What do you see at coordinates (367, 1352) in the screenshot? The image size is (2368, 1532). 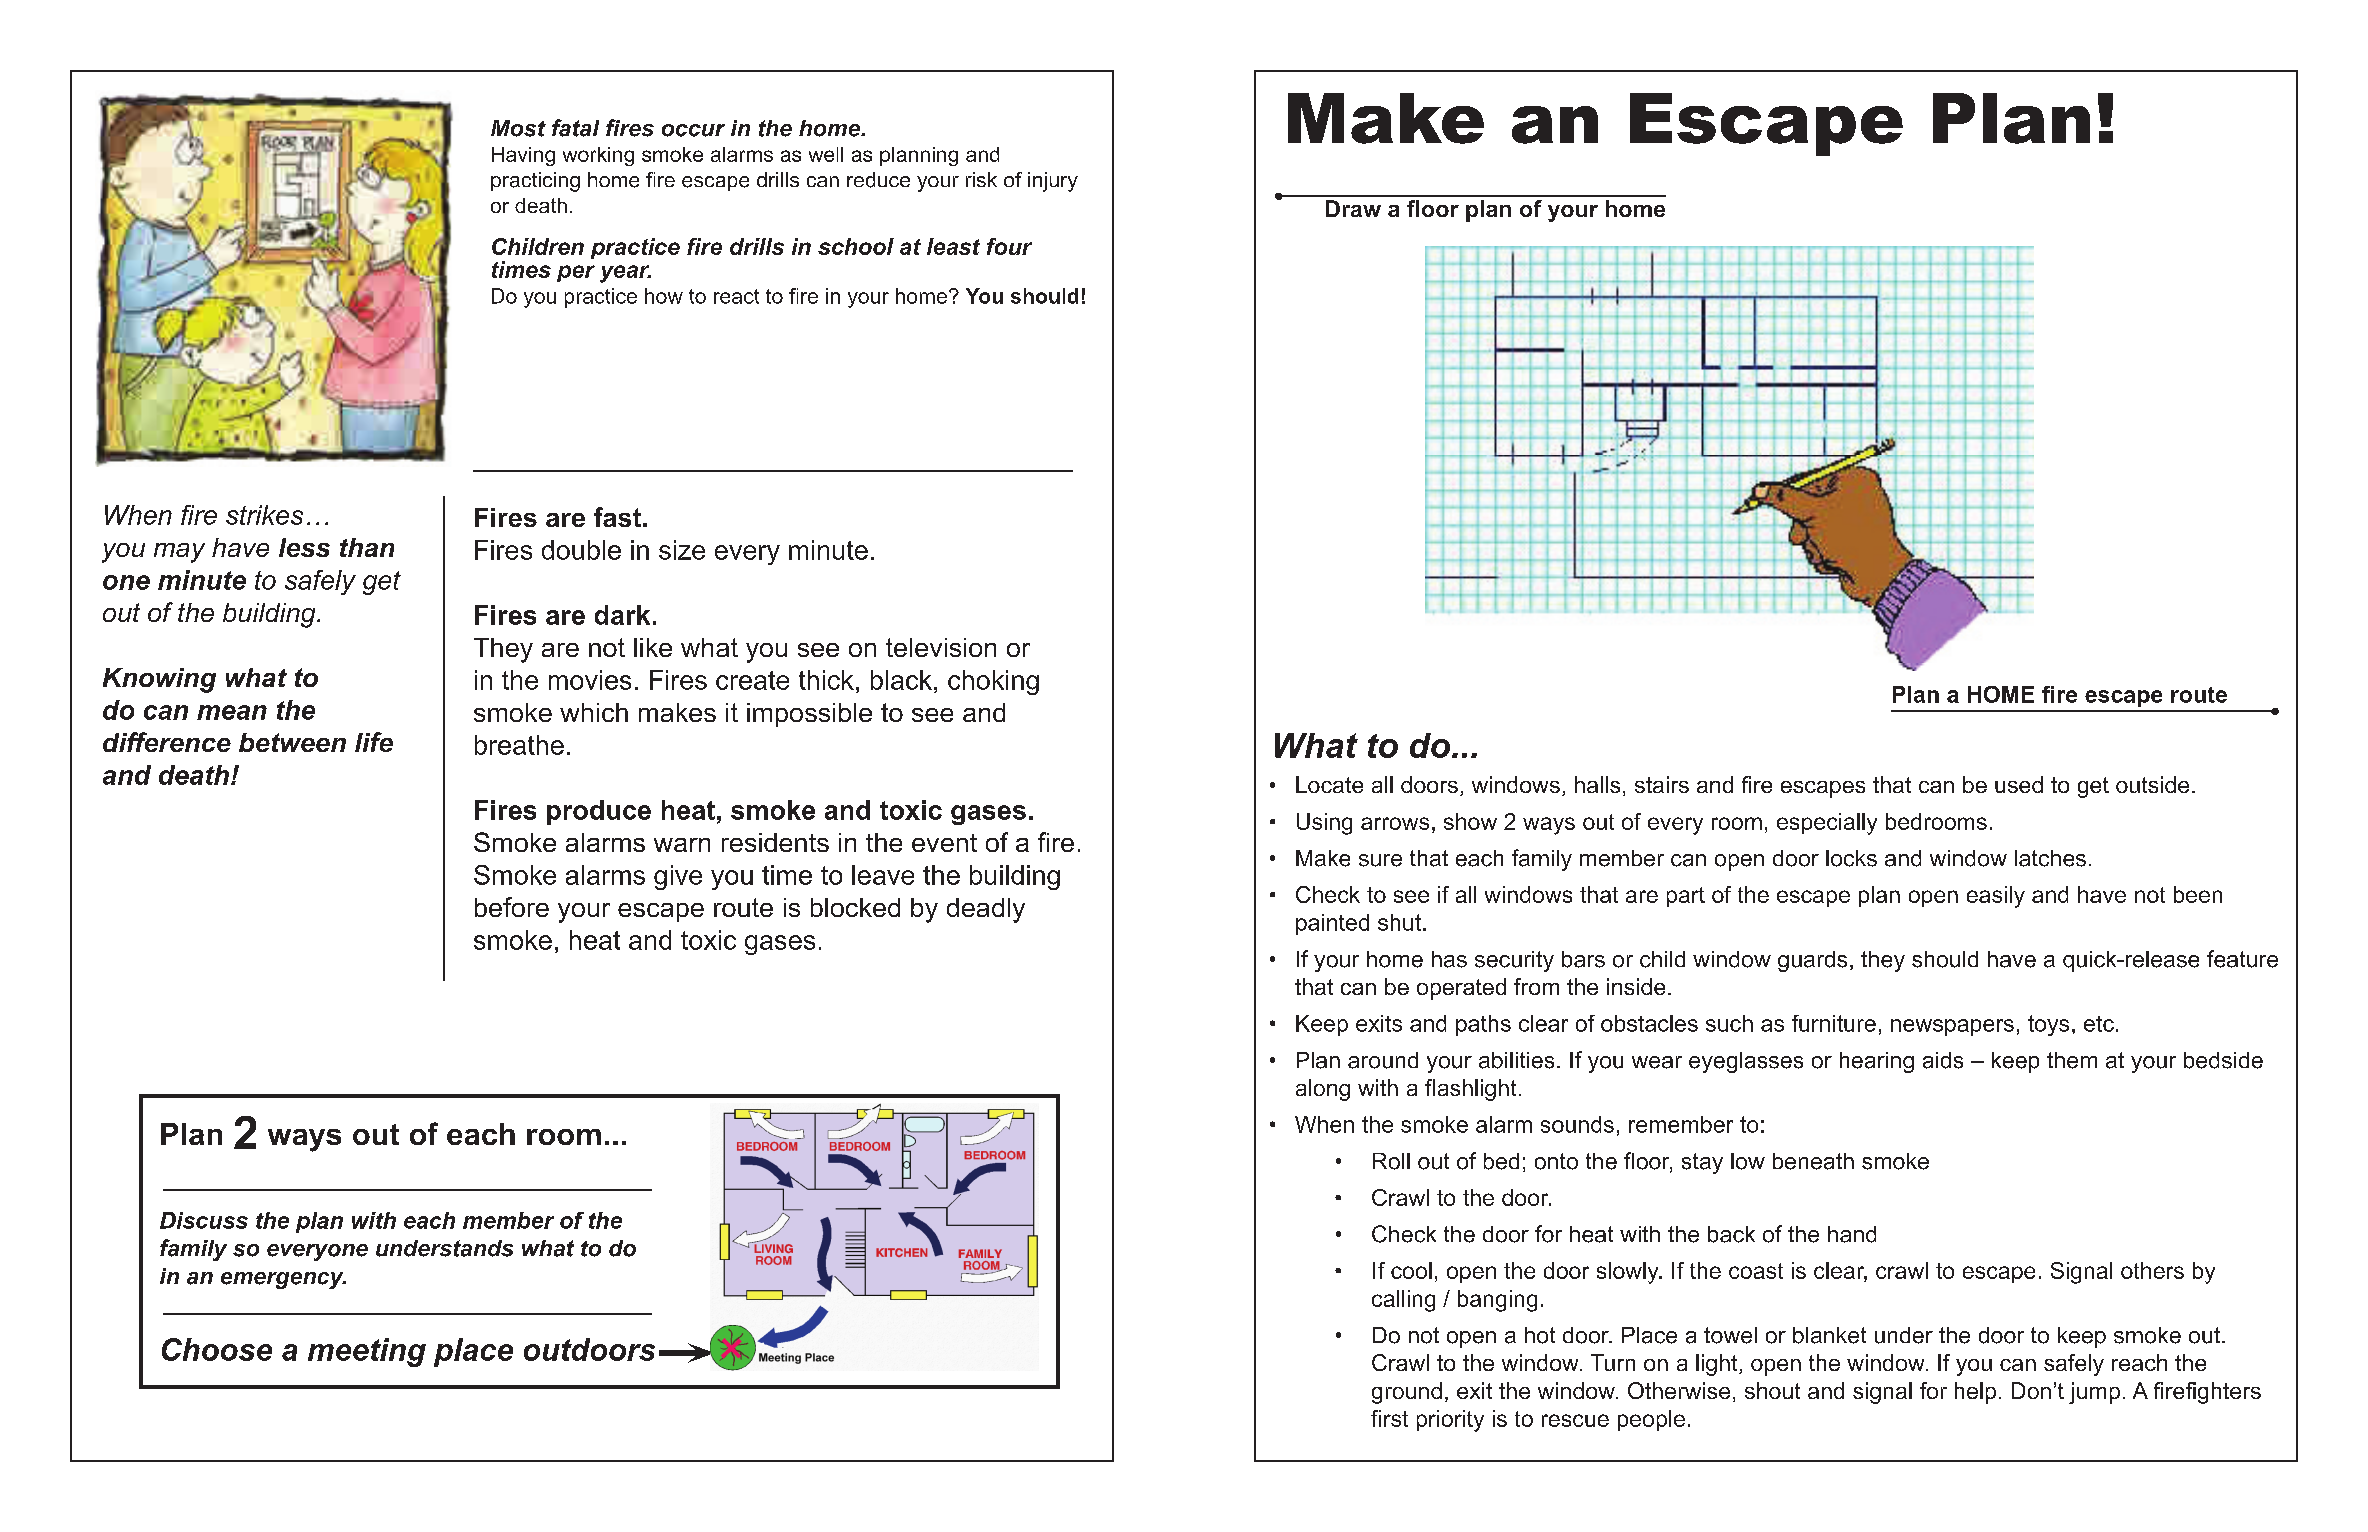 I see `meeting` at bounding box center [367, 1352].
